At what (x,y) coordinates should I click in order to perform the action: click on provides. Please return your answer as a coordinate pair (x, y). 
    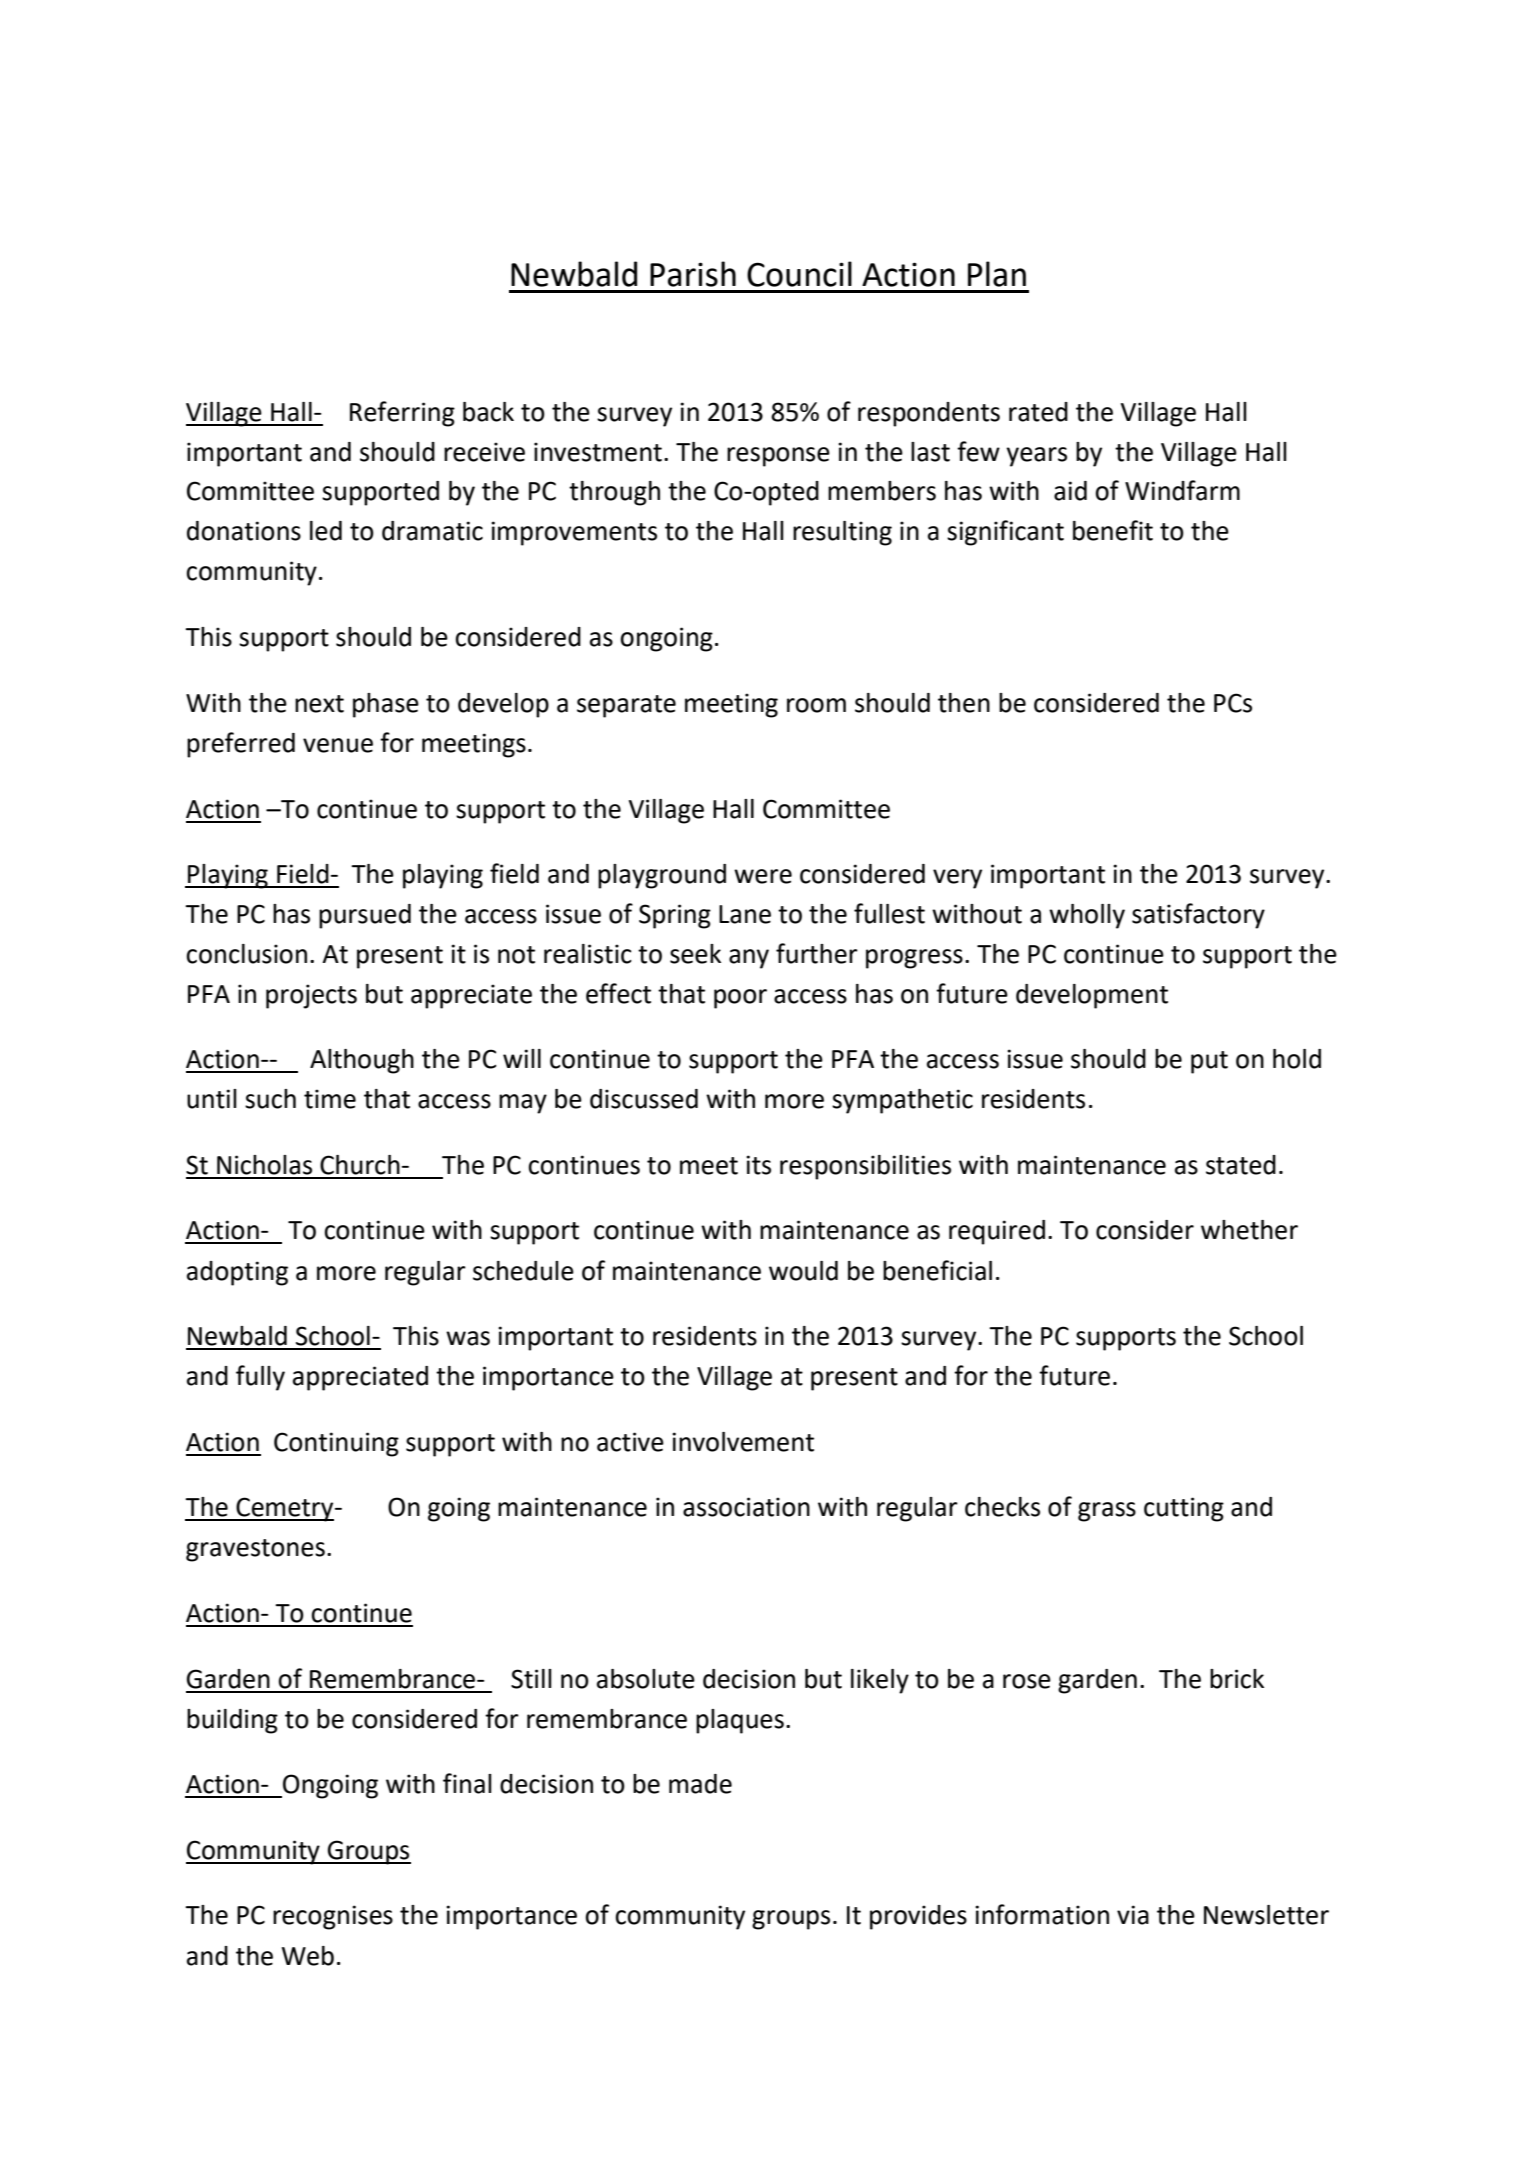
    Looking at the image, I should click on (918, 1917).
